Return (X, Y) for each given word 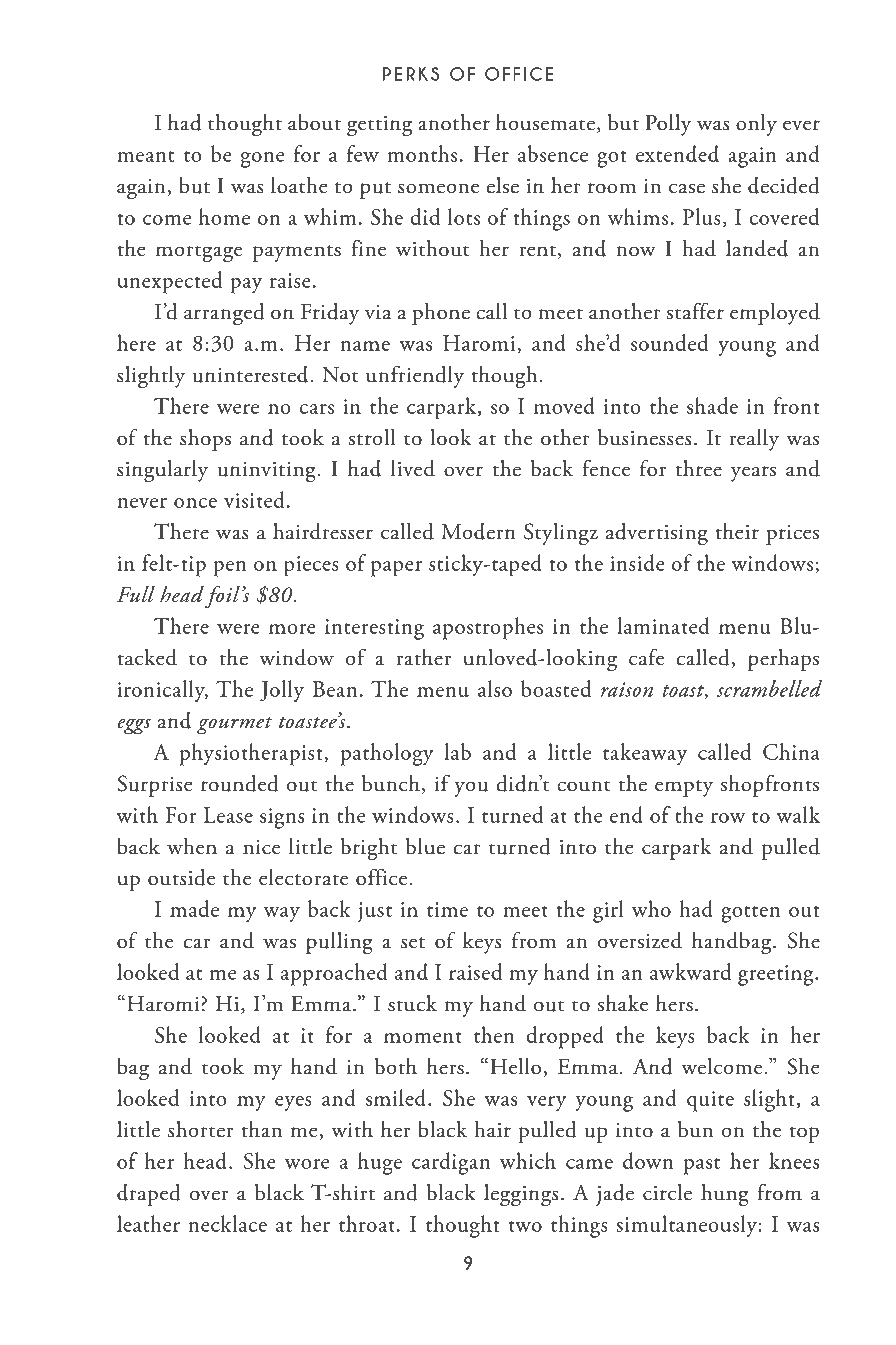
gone (262, 160)
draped (149, 1195)
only (756, 125)
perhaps (783, 660)
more (292, 629)
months (422, 153)
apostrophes (488, 628)
